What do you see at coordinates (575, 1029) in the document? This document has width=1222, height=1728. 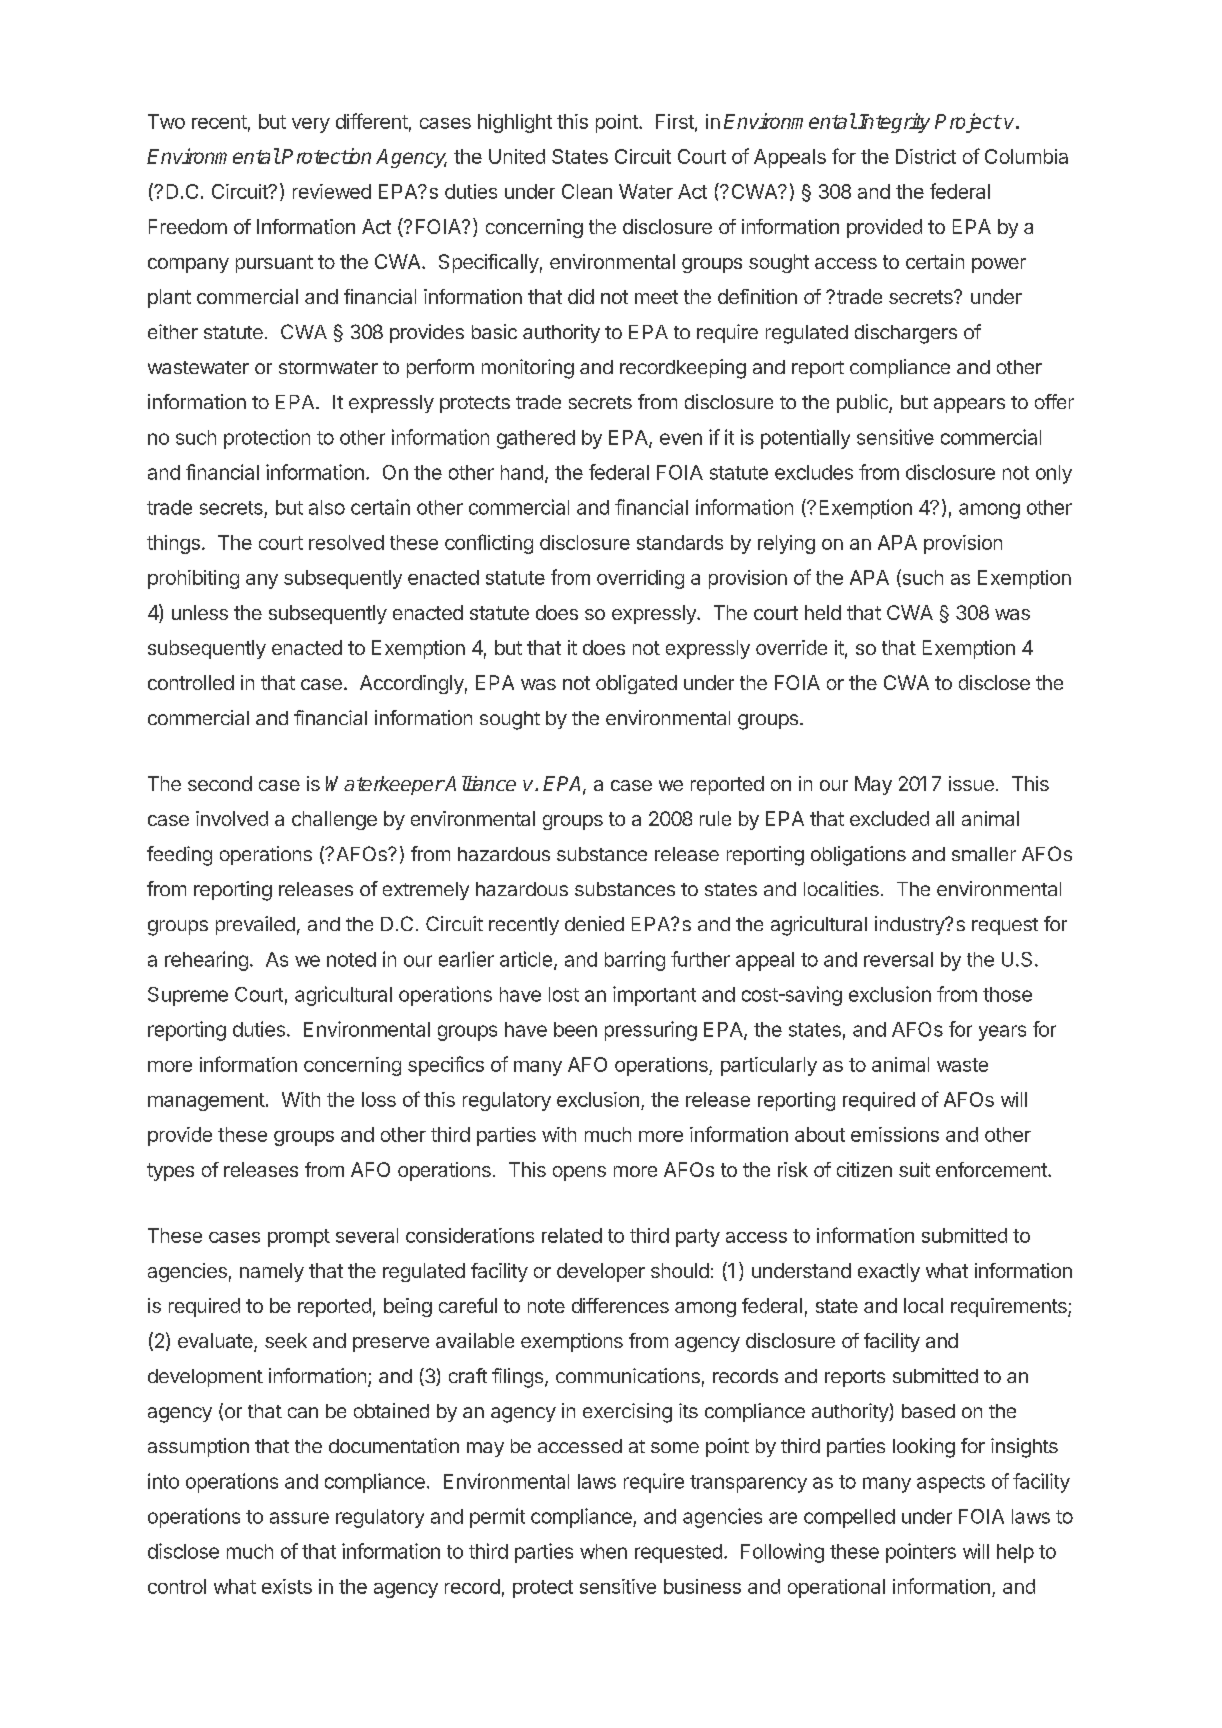 I see `been` at bounding box center [575, 1029].
